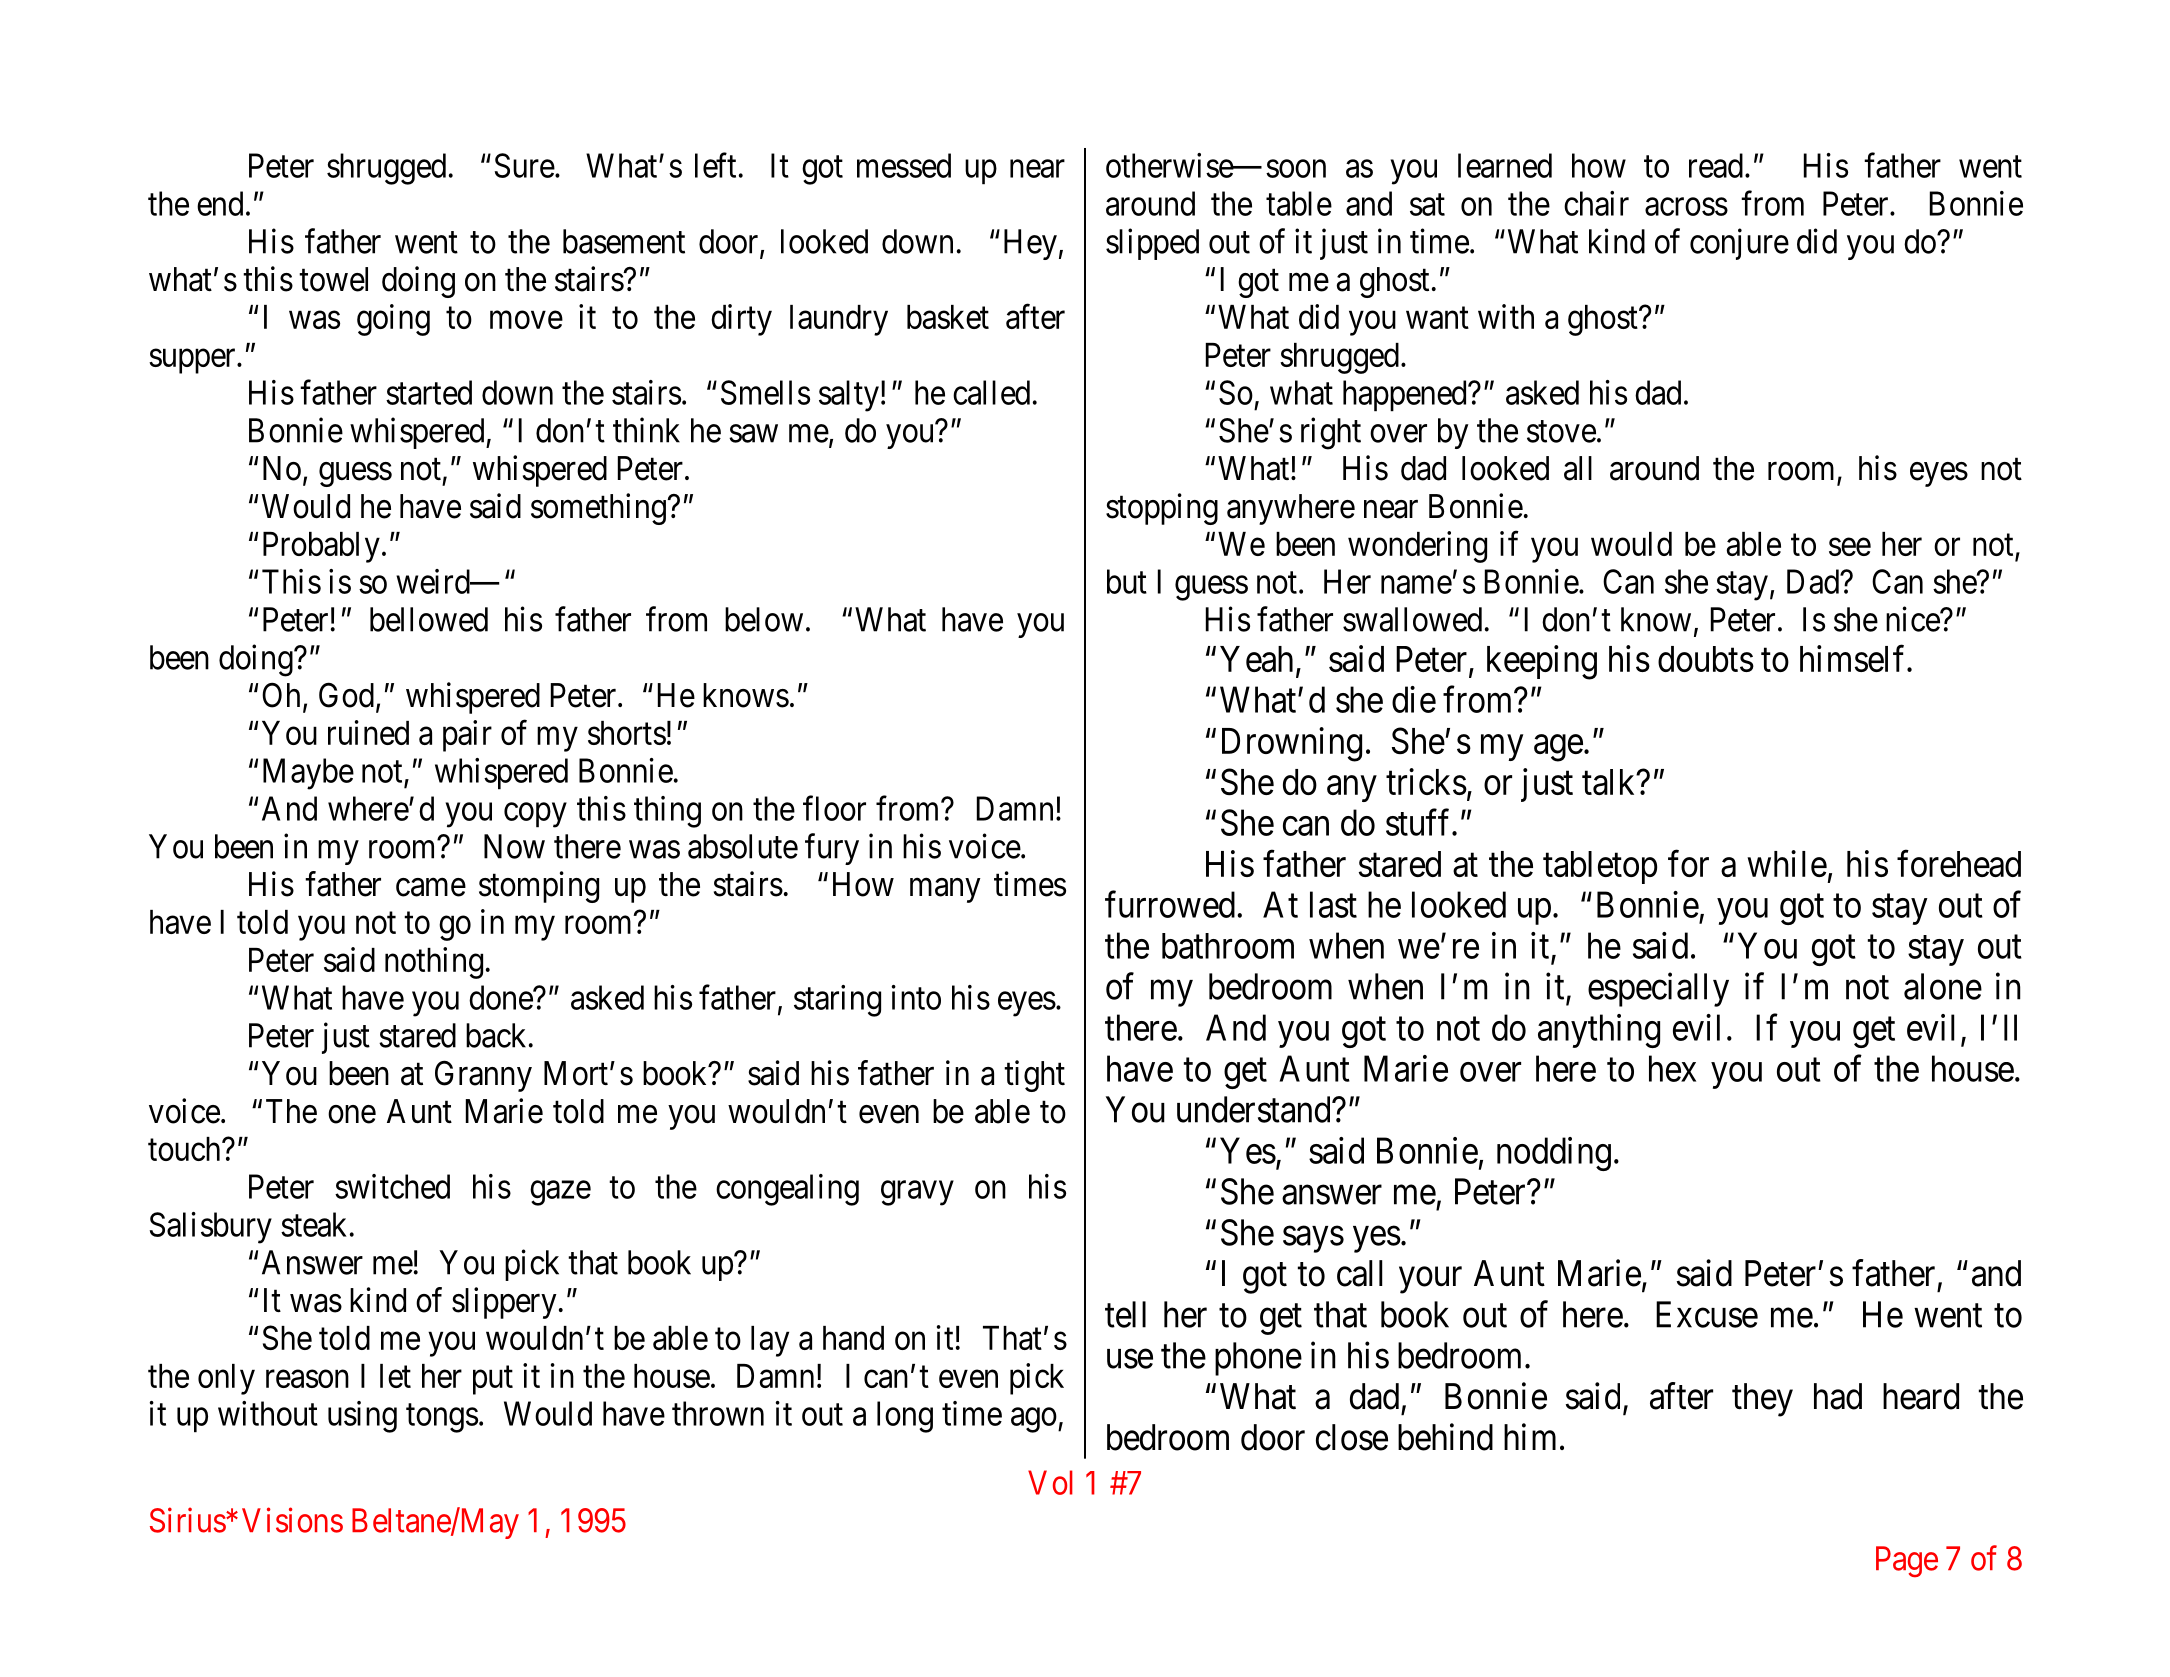 This screenshot has height=1677, width=2170. What do you see at coordinates (1959, 863) in the screenshot?
I see `forehead` at bounding box center [1959, 863].
